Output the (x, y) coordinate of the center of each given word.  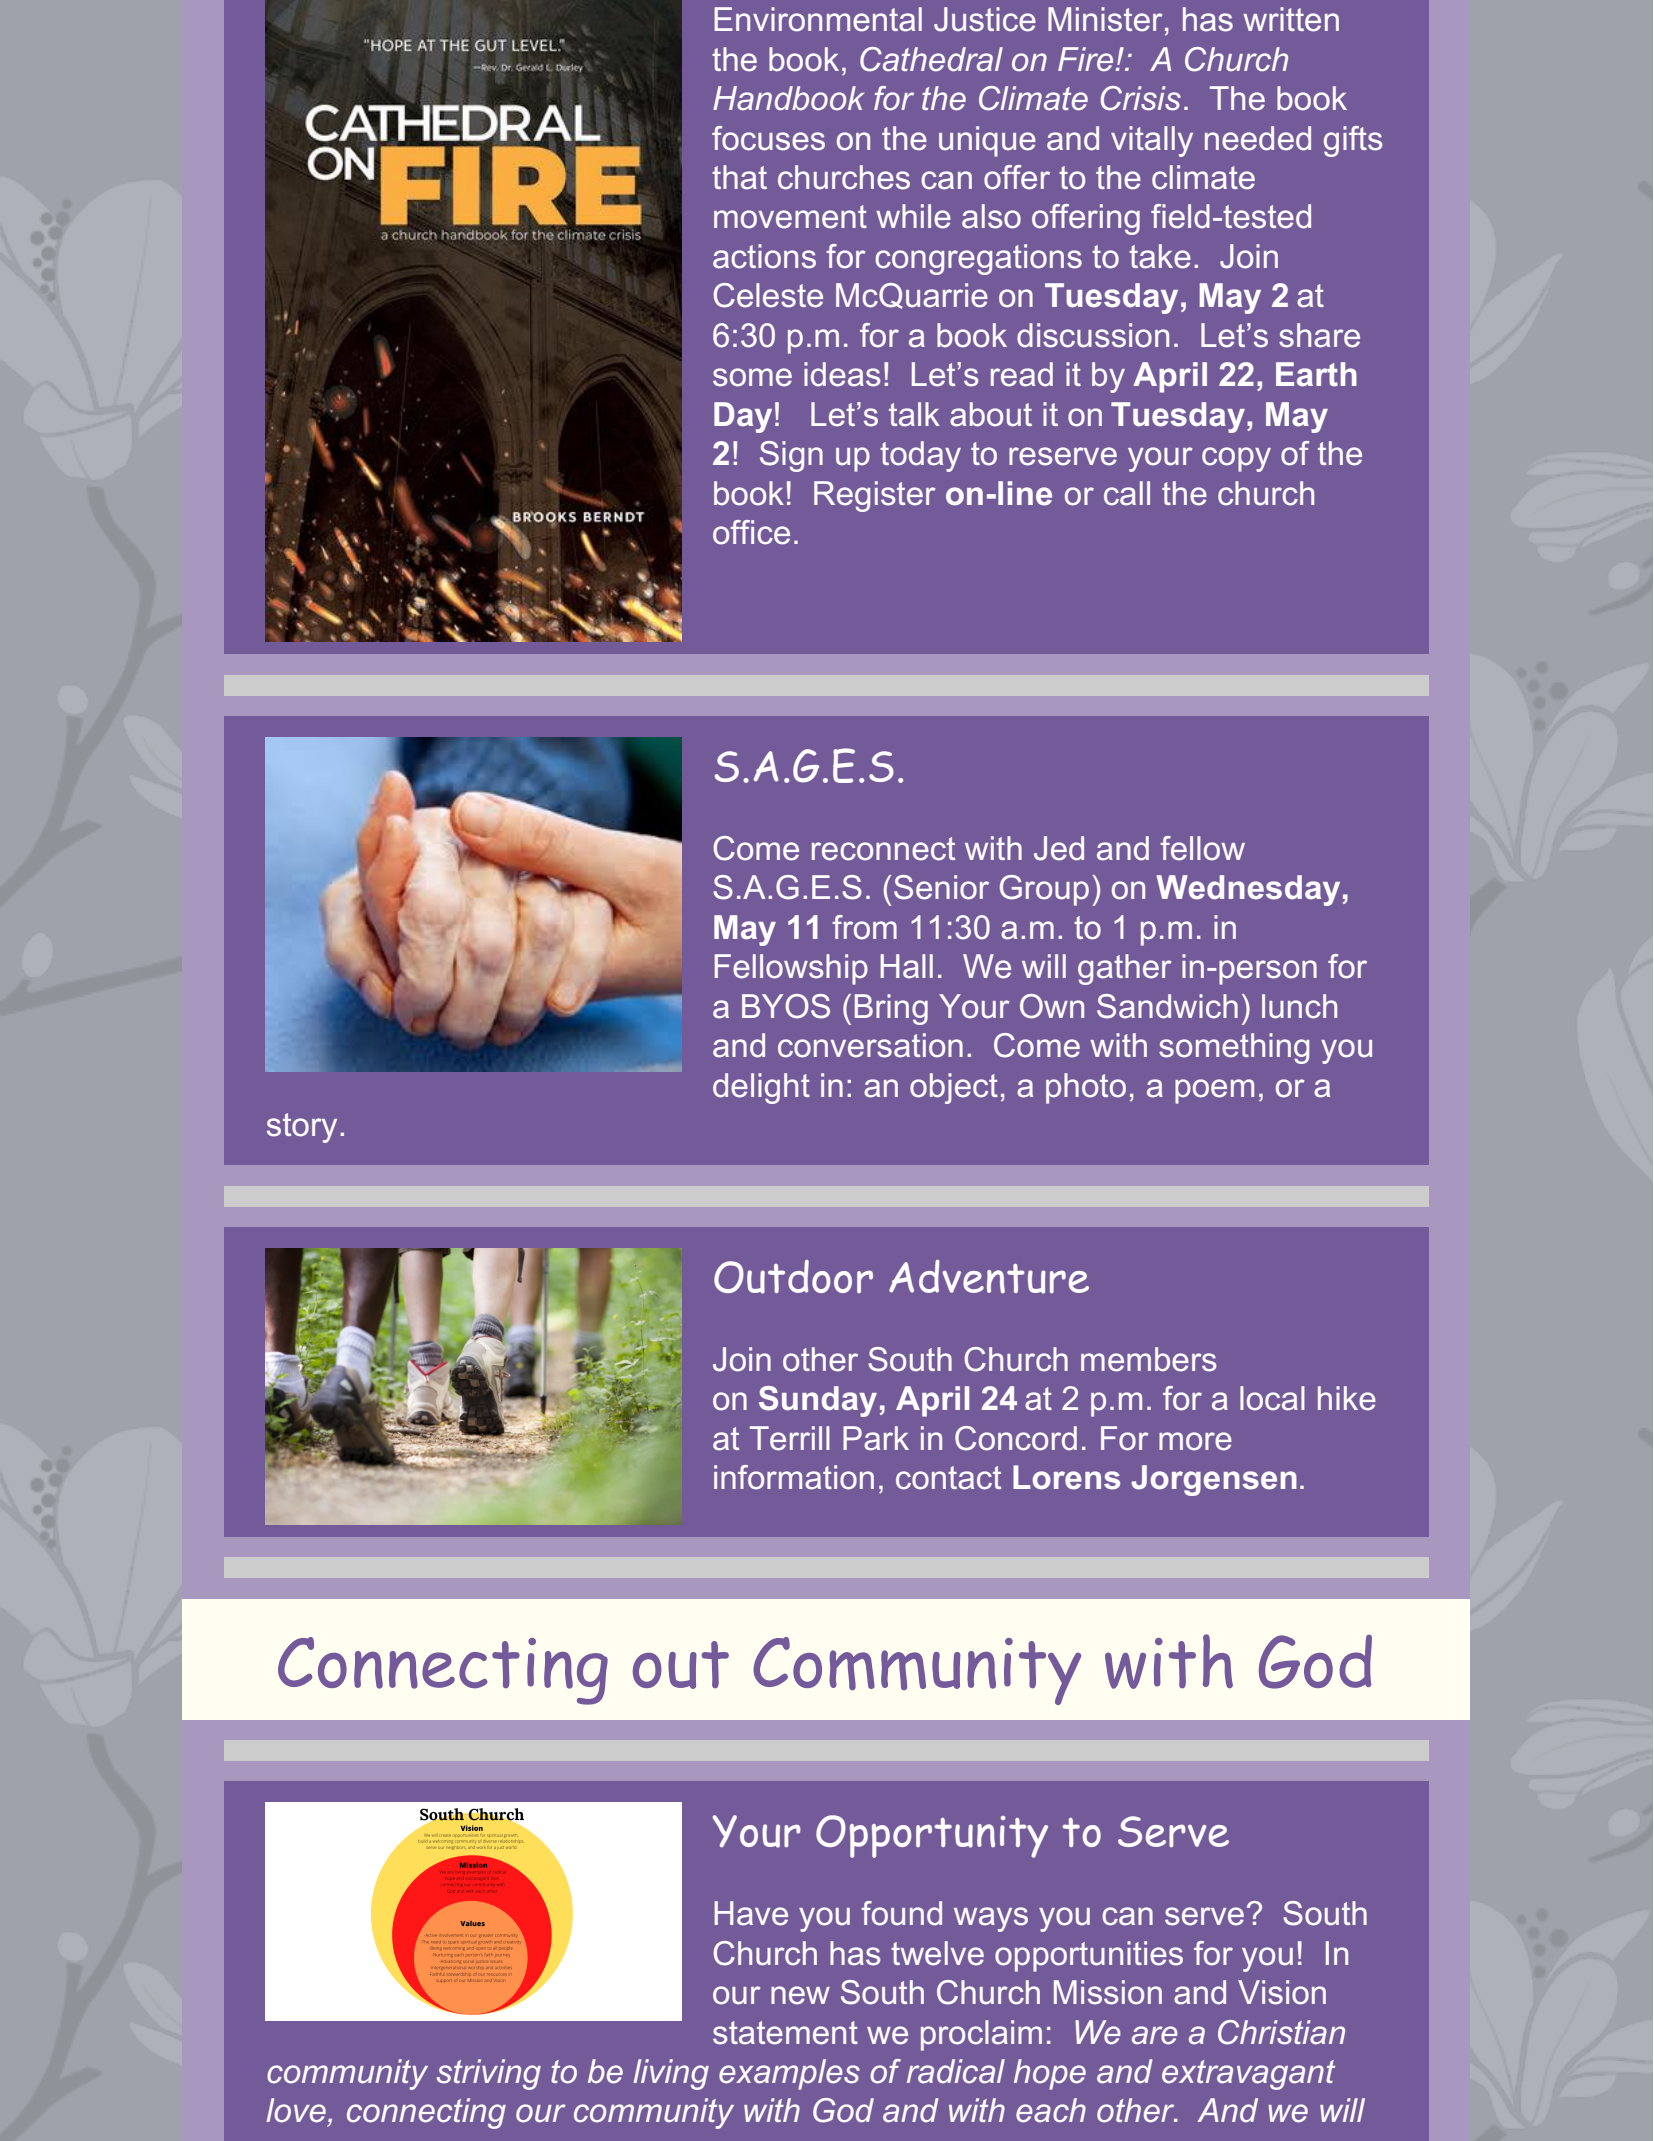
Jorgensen (1214, 1480)
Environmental (818, 19)
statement (785, 2033)
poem (1214, 1091)
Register (875, 496)
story (302, 1128)
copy (1236, 459)
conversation (870, 1045)
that (739, 177)
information (794, 1477)
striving (489, 2074)
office (751, 532)
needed (1258, 138)
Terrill (790, 1438)
